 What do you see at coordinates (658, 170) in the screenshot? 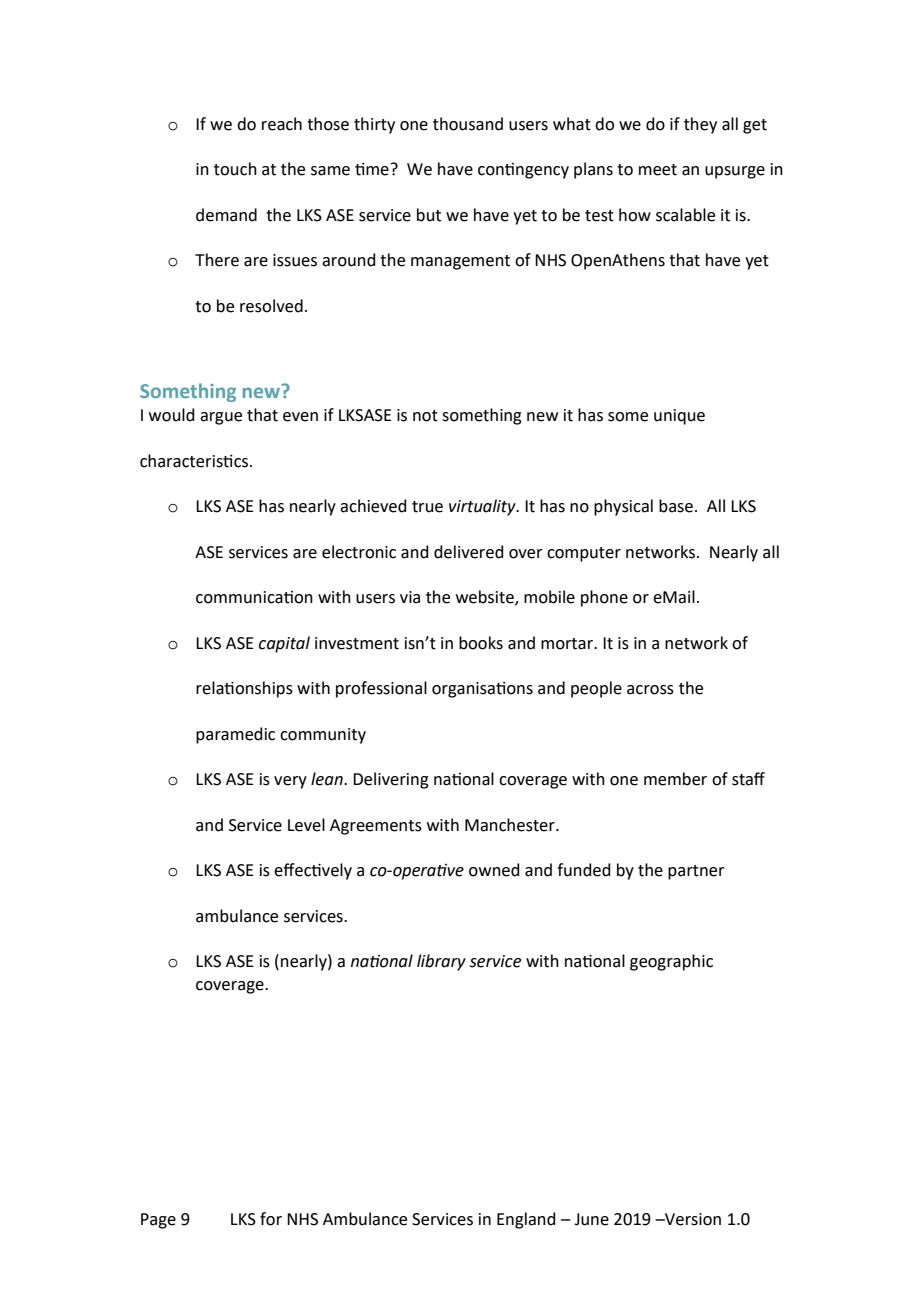
I see `meet` at bounding box center [658, 170].
